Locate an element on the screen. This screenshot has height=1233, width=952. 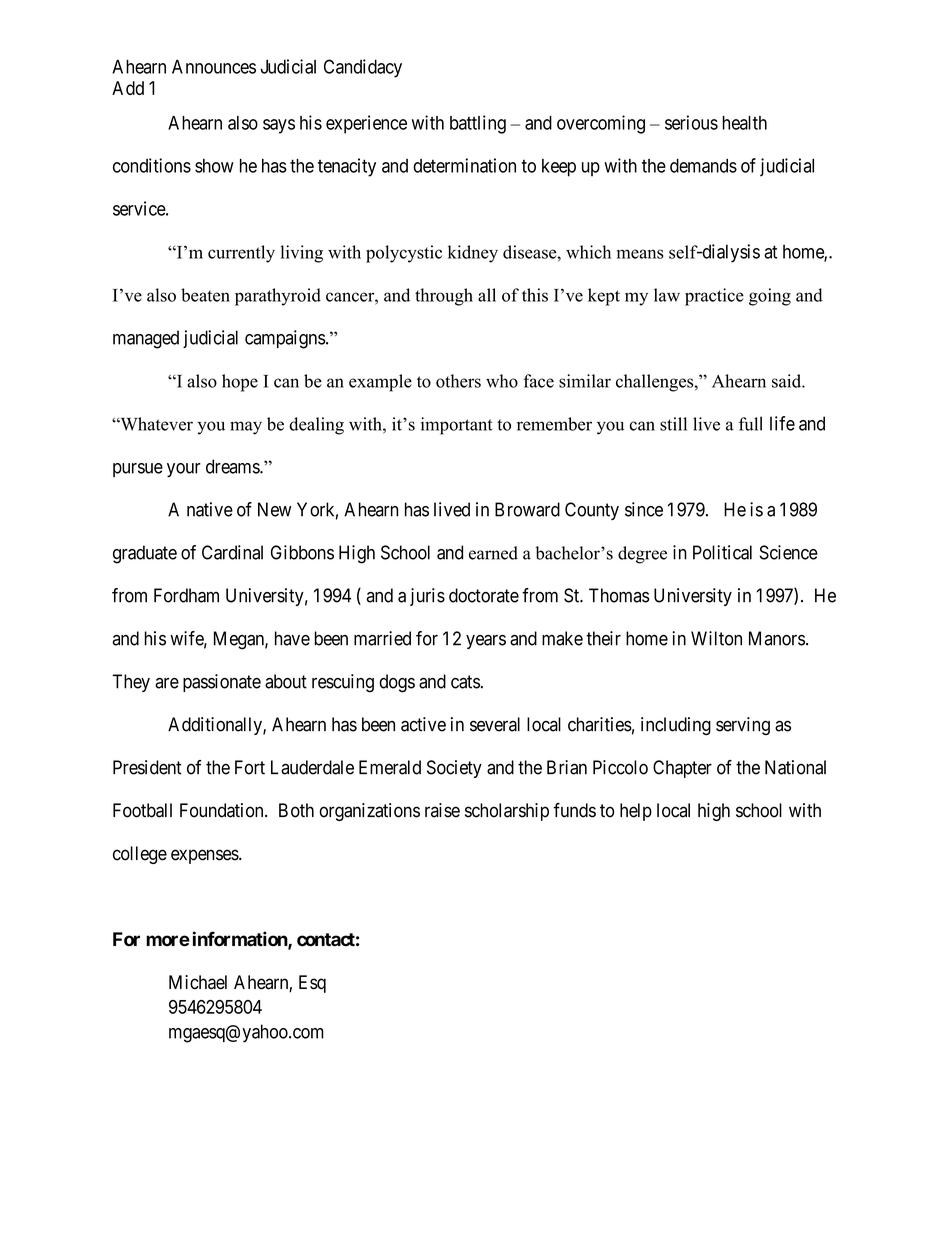
Announces is located at coordinates (214, 67).
